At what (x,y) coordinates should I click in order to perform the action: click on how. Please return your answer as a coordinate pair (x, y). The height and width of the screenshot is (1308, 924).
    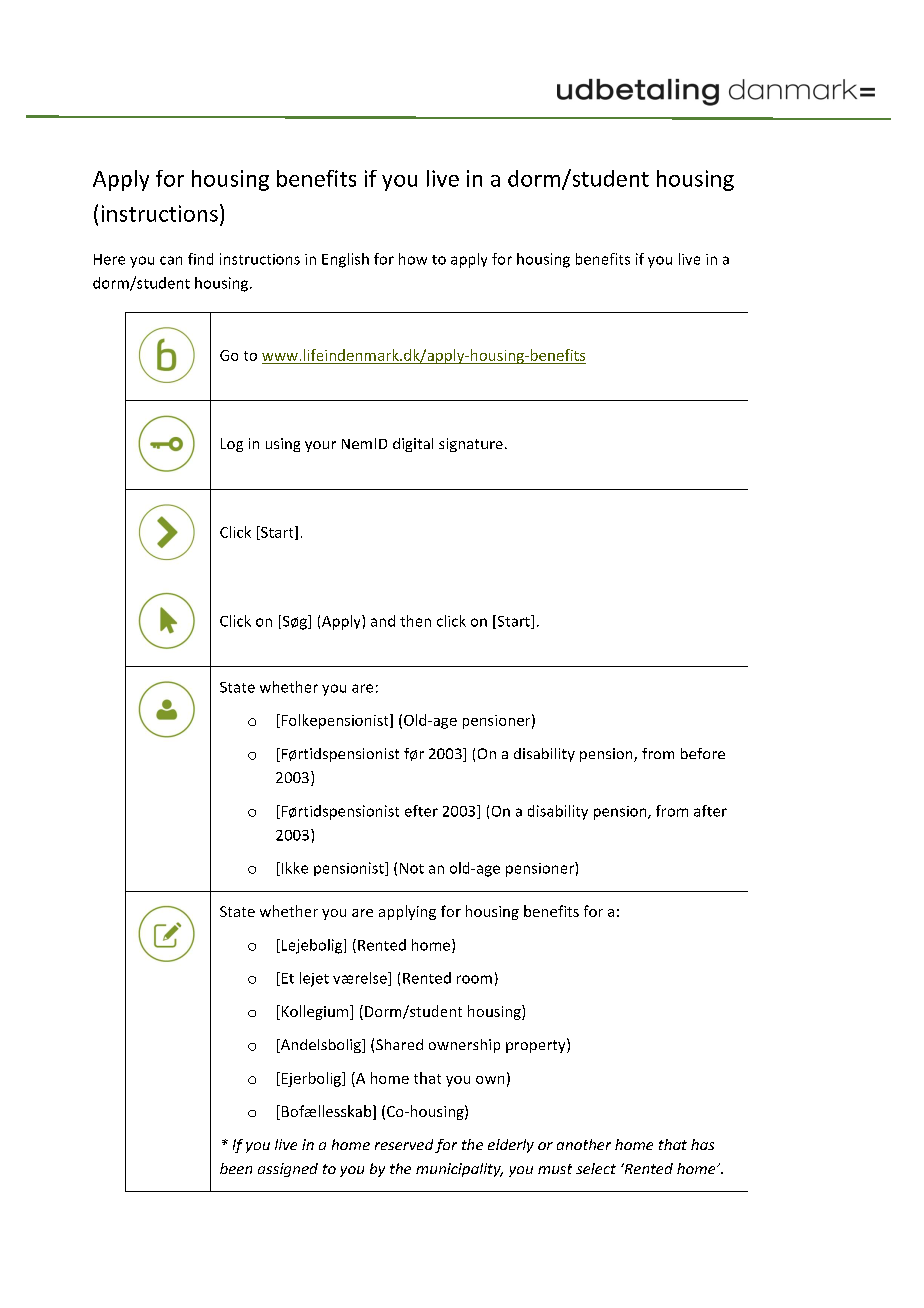
    Looking at the image, I should click on (413, 259).
